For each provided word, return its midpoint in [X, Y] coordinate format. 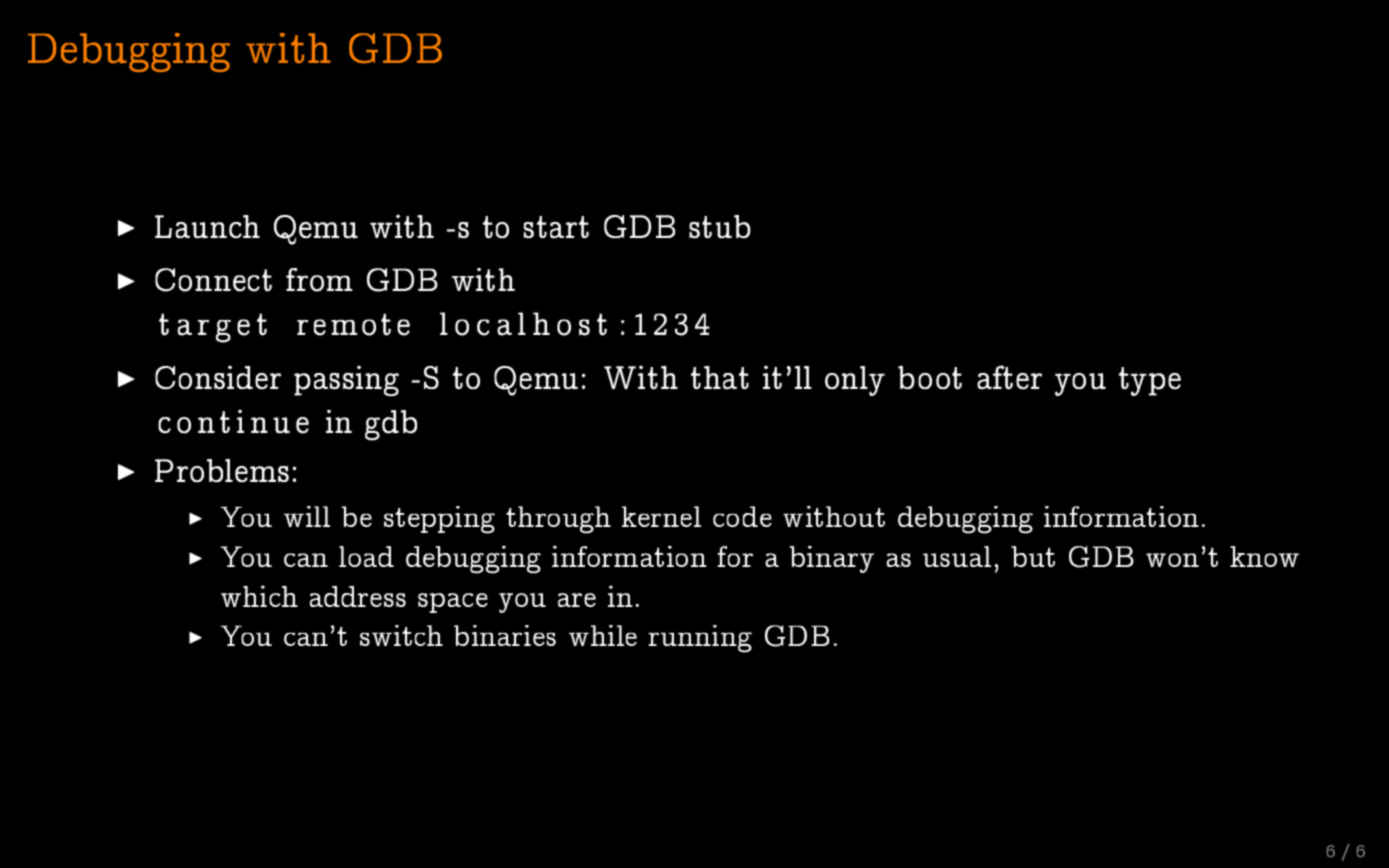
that [720, 377]
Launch [207, 226]
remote [353, 324]
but [1033, 556]
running [700, 639]
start [556, 227]
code [742, 516]
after [1009, 377]
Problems [222, 470]
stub [720, 226]
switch [401, 635]
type [1150, 381]
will [307, 516]
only [855, 381]
